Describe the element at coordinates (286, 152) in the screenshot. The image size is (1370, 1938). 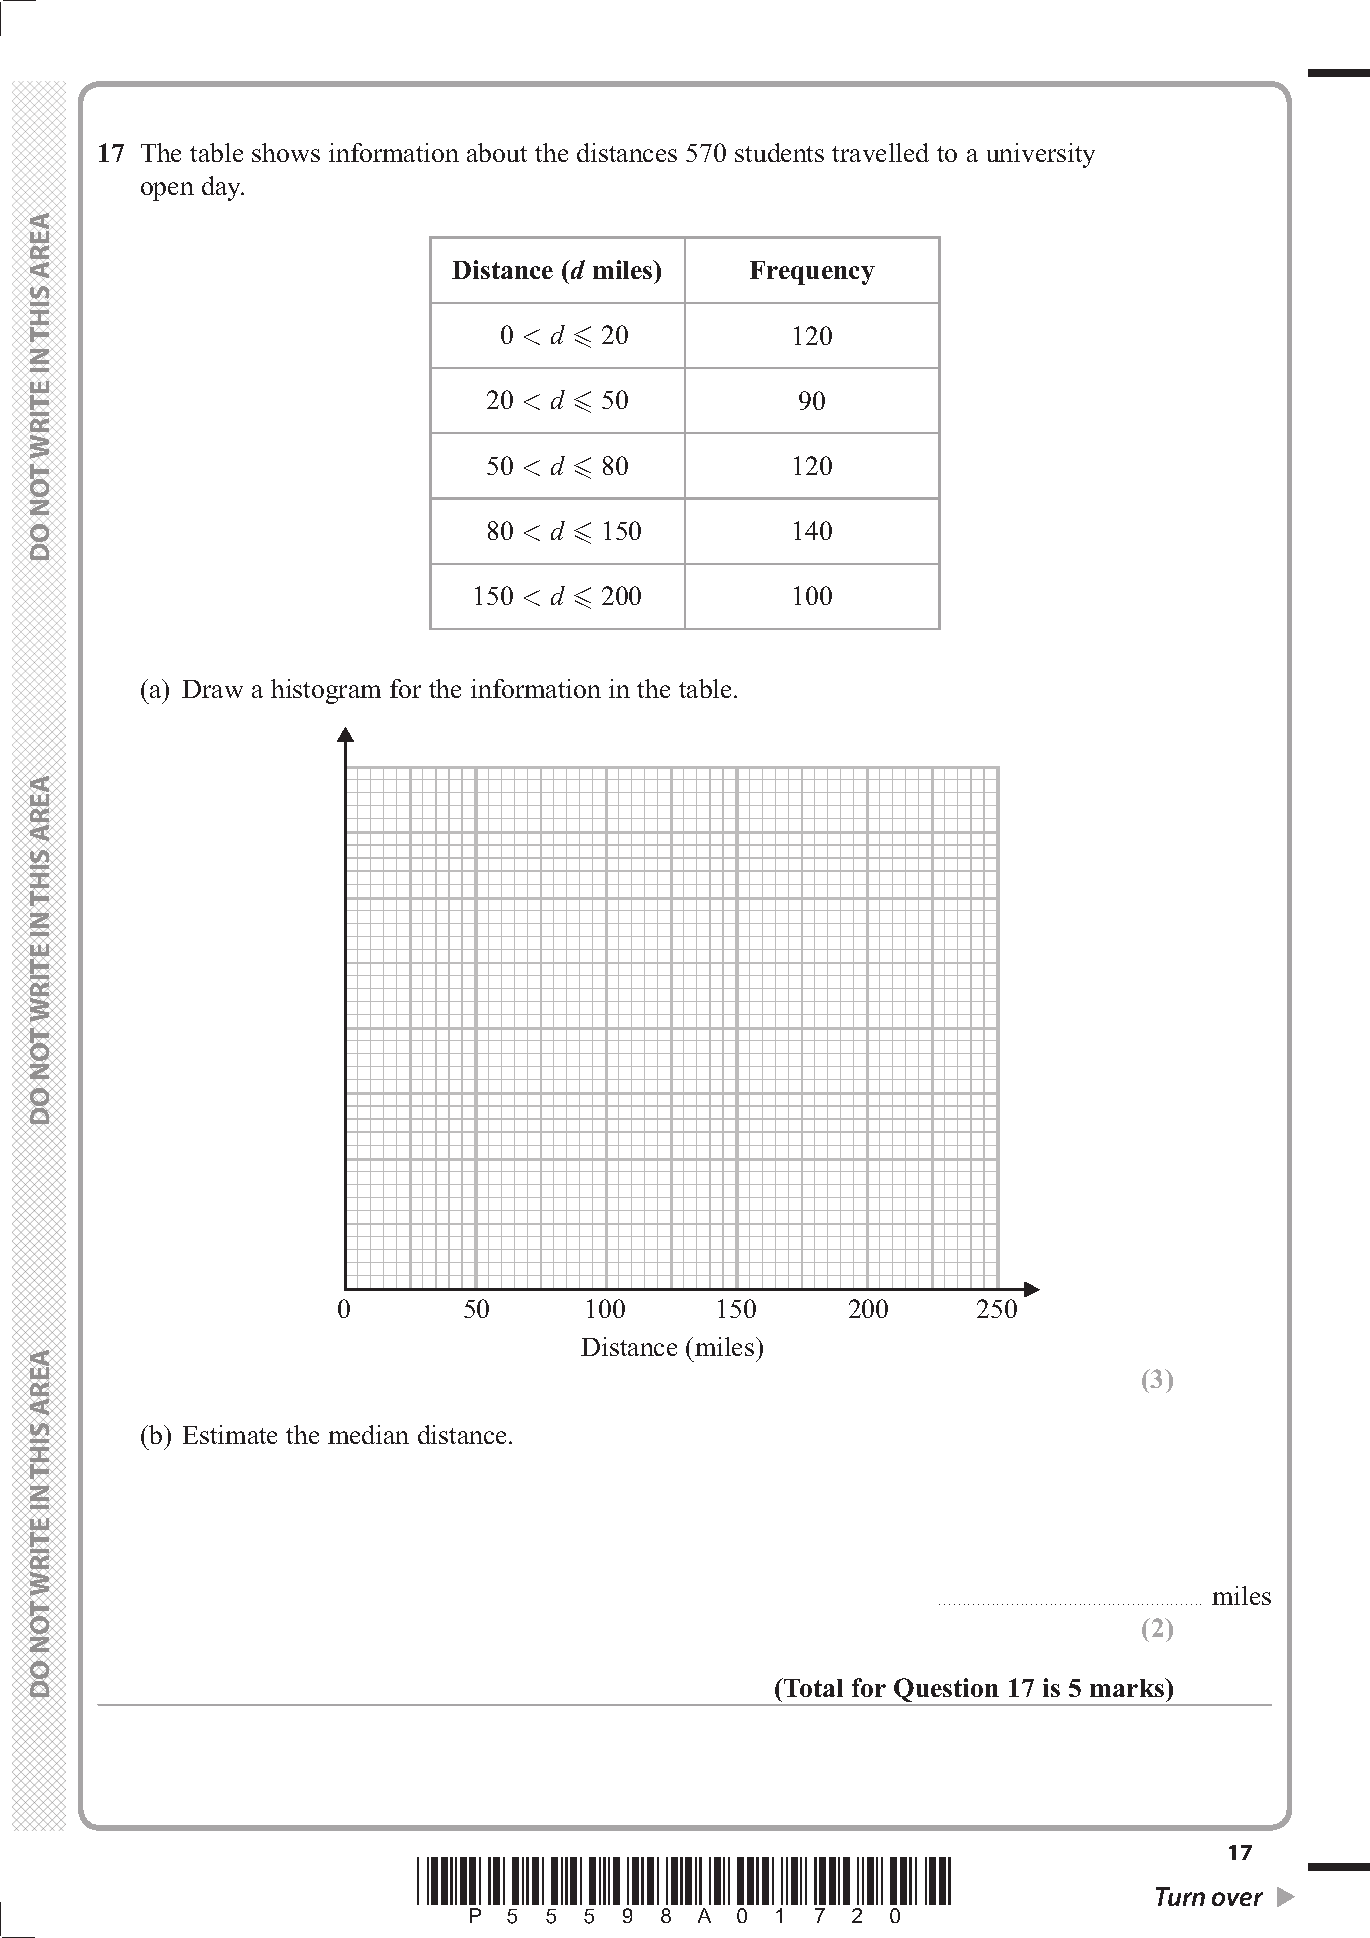
I see `shows` at that location.
